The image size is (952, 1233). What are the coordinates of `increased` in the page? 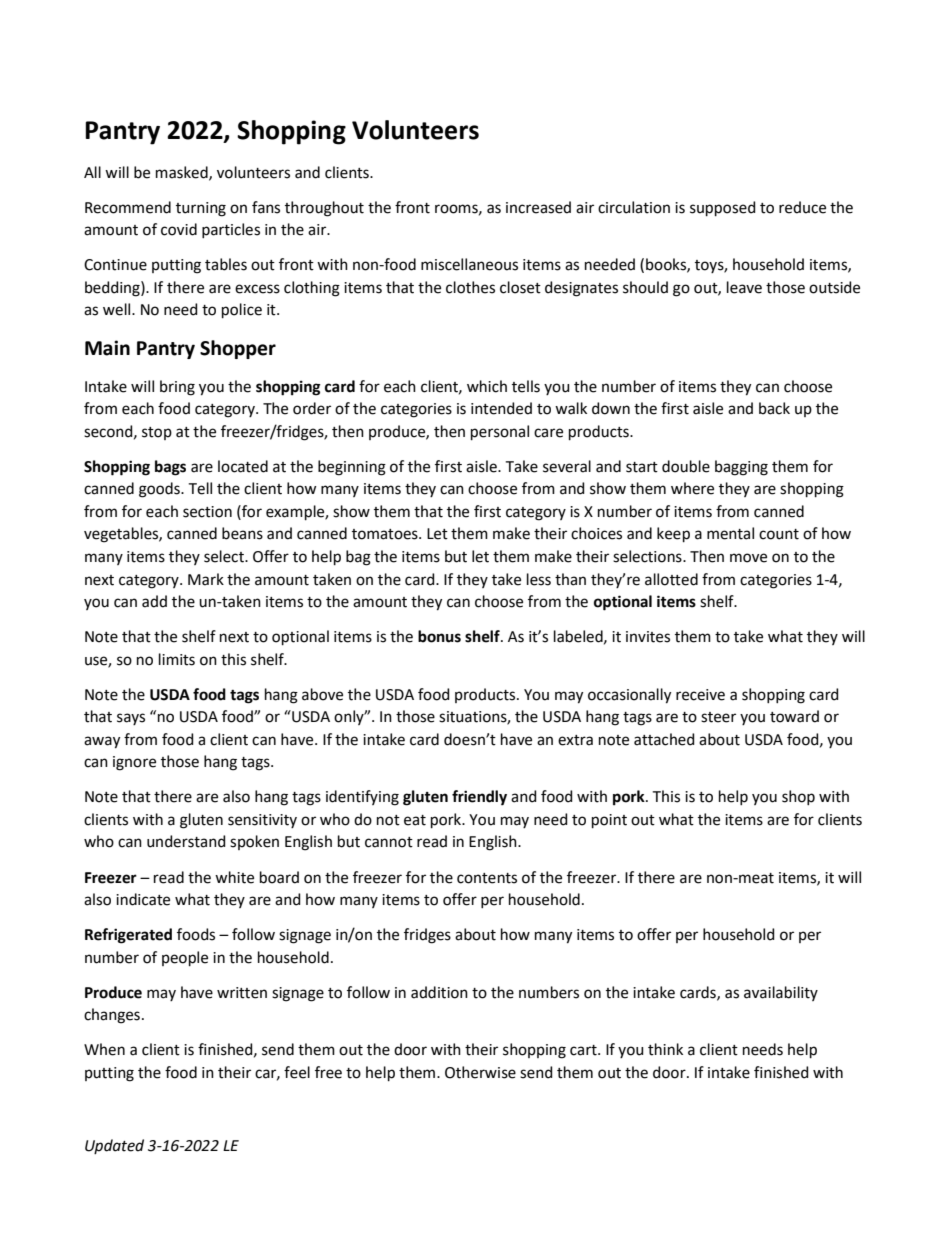 It's located at (538, 207).
